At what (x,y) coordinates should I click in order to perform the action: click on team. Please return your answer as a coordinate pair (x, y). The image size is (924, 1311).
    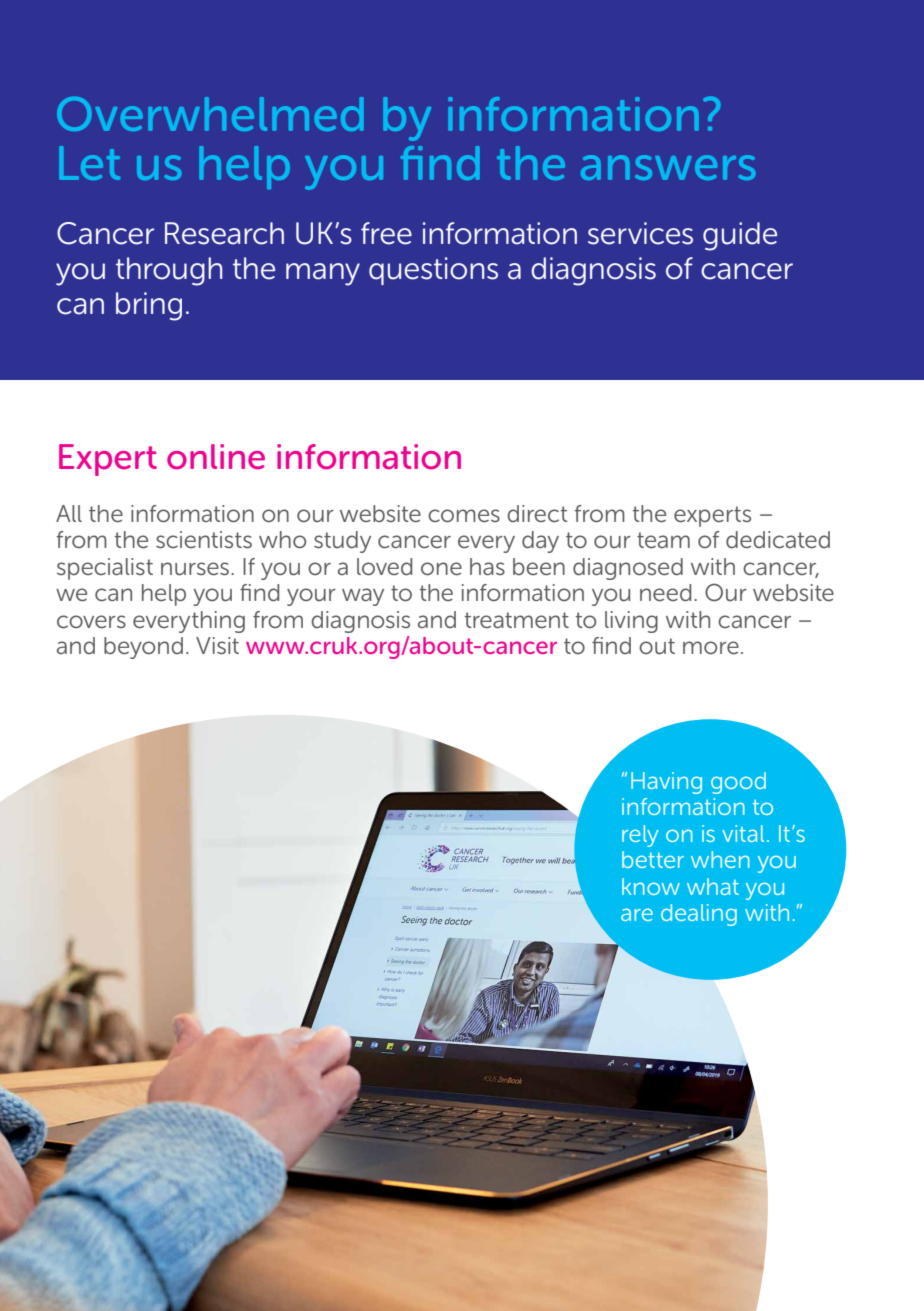
    Looking at the image, I should click on (663, 540).
